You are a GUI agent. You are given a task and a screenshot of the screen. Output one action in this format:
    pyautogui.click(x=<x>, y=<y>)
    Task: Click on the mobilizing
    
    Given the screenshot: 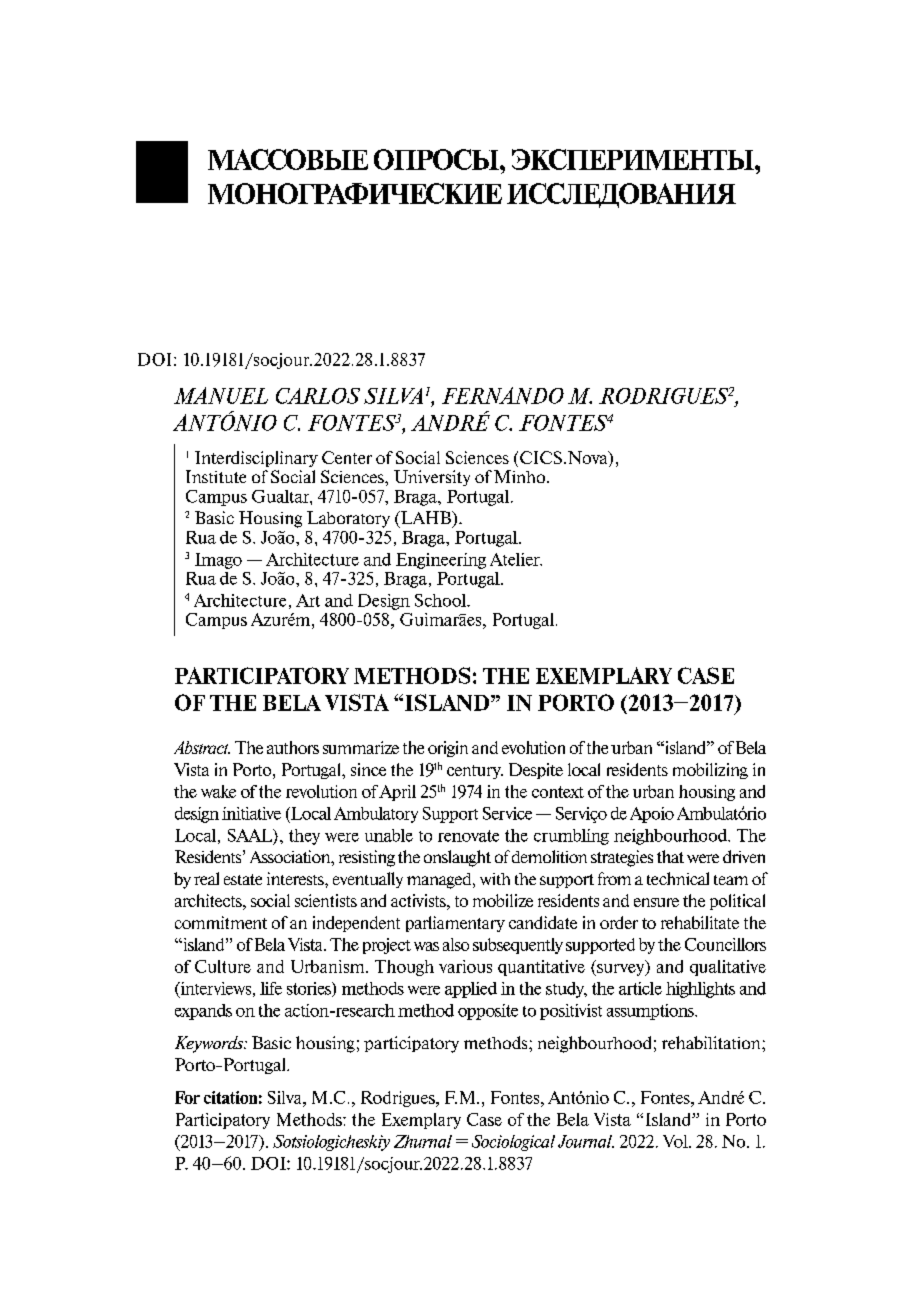 What is the action you would take?
    pyautogui.click(x=710, y=771)
